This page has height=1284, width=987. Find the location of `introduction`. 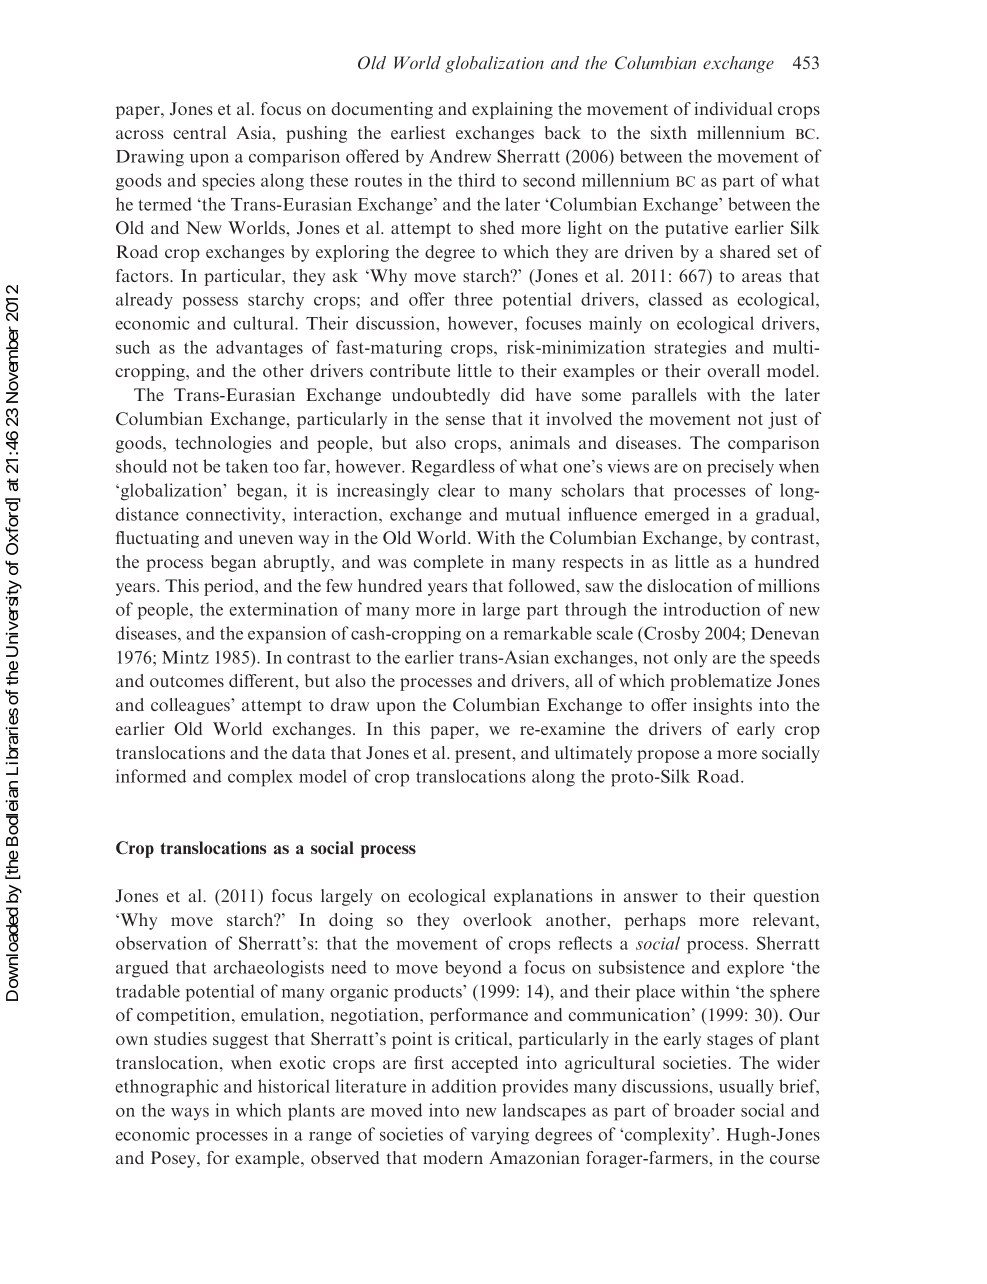

introduction is located at coordinates (712, 609).
